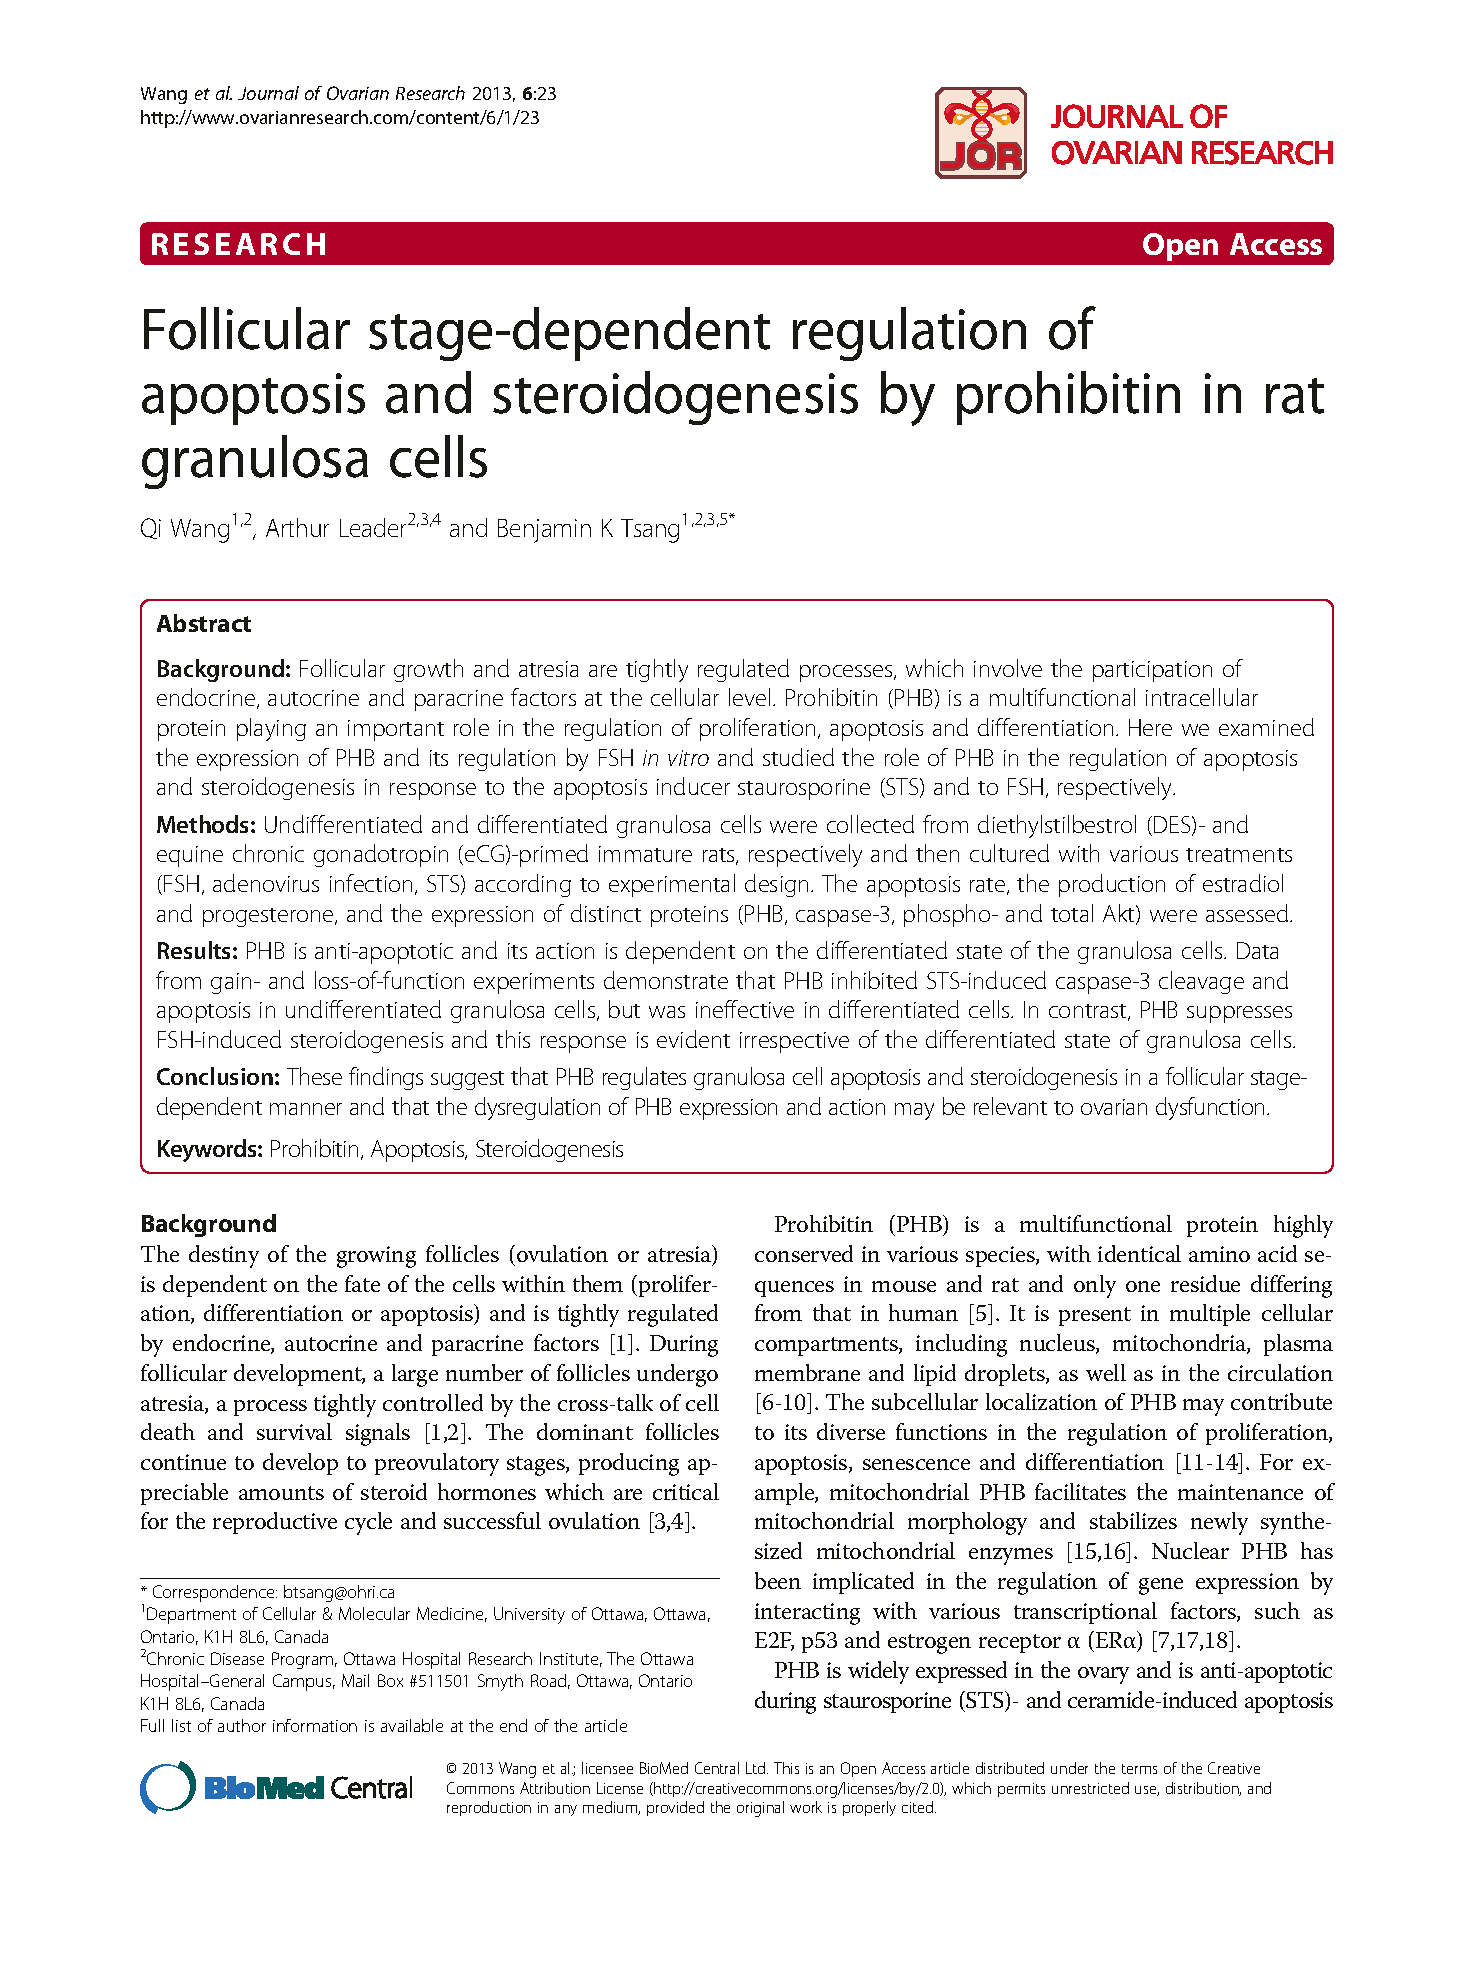  What do you see at coordinates (804, 1253) in the screenshot?
I see `conserved` at bounding box center [804, 1253].
